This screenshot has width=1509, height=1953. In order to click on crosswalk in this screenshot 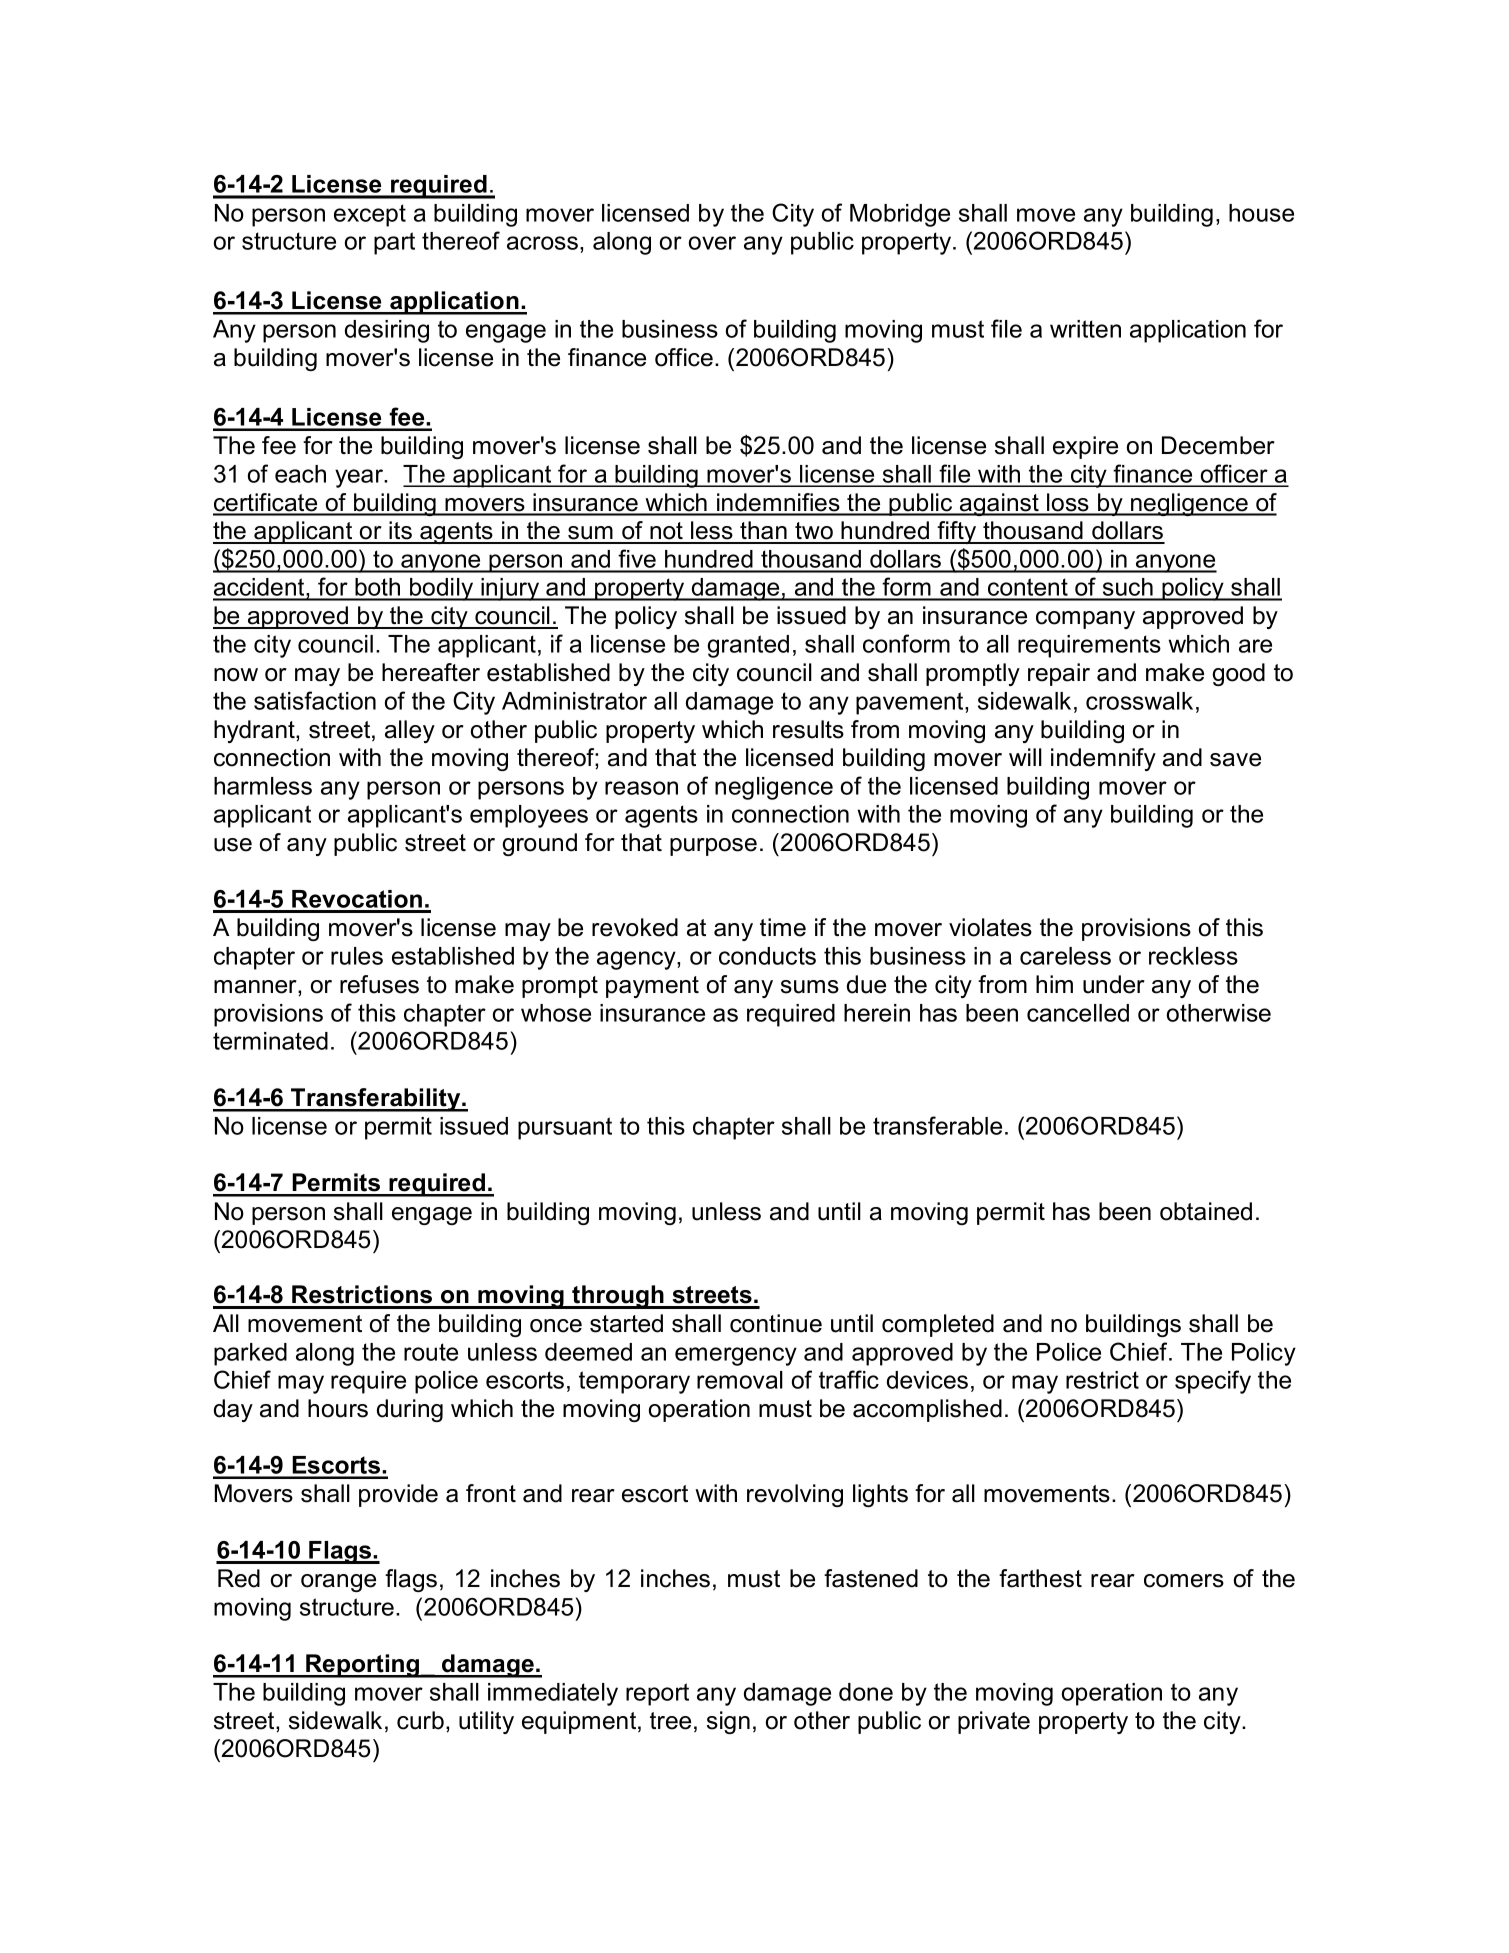, I will do `click(1139, 701)`.
